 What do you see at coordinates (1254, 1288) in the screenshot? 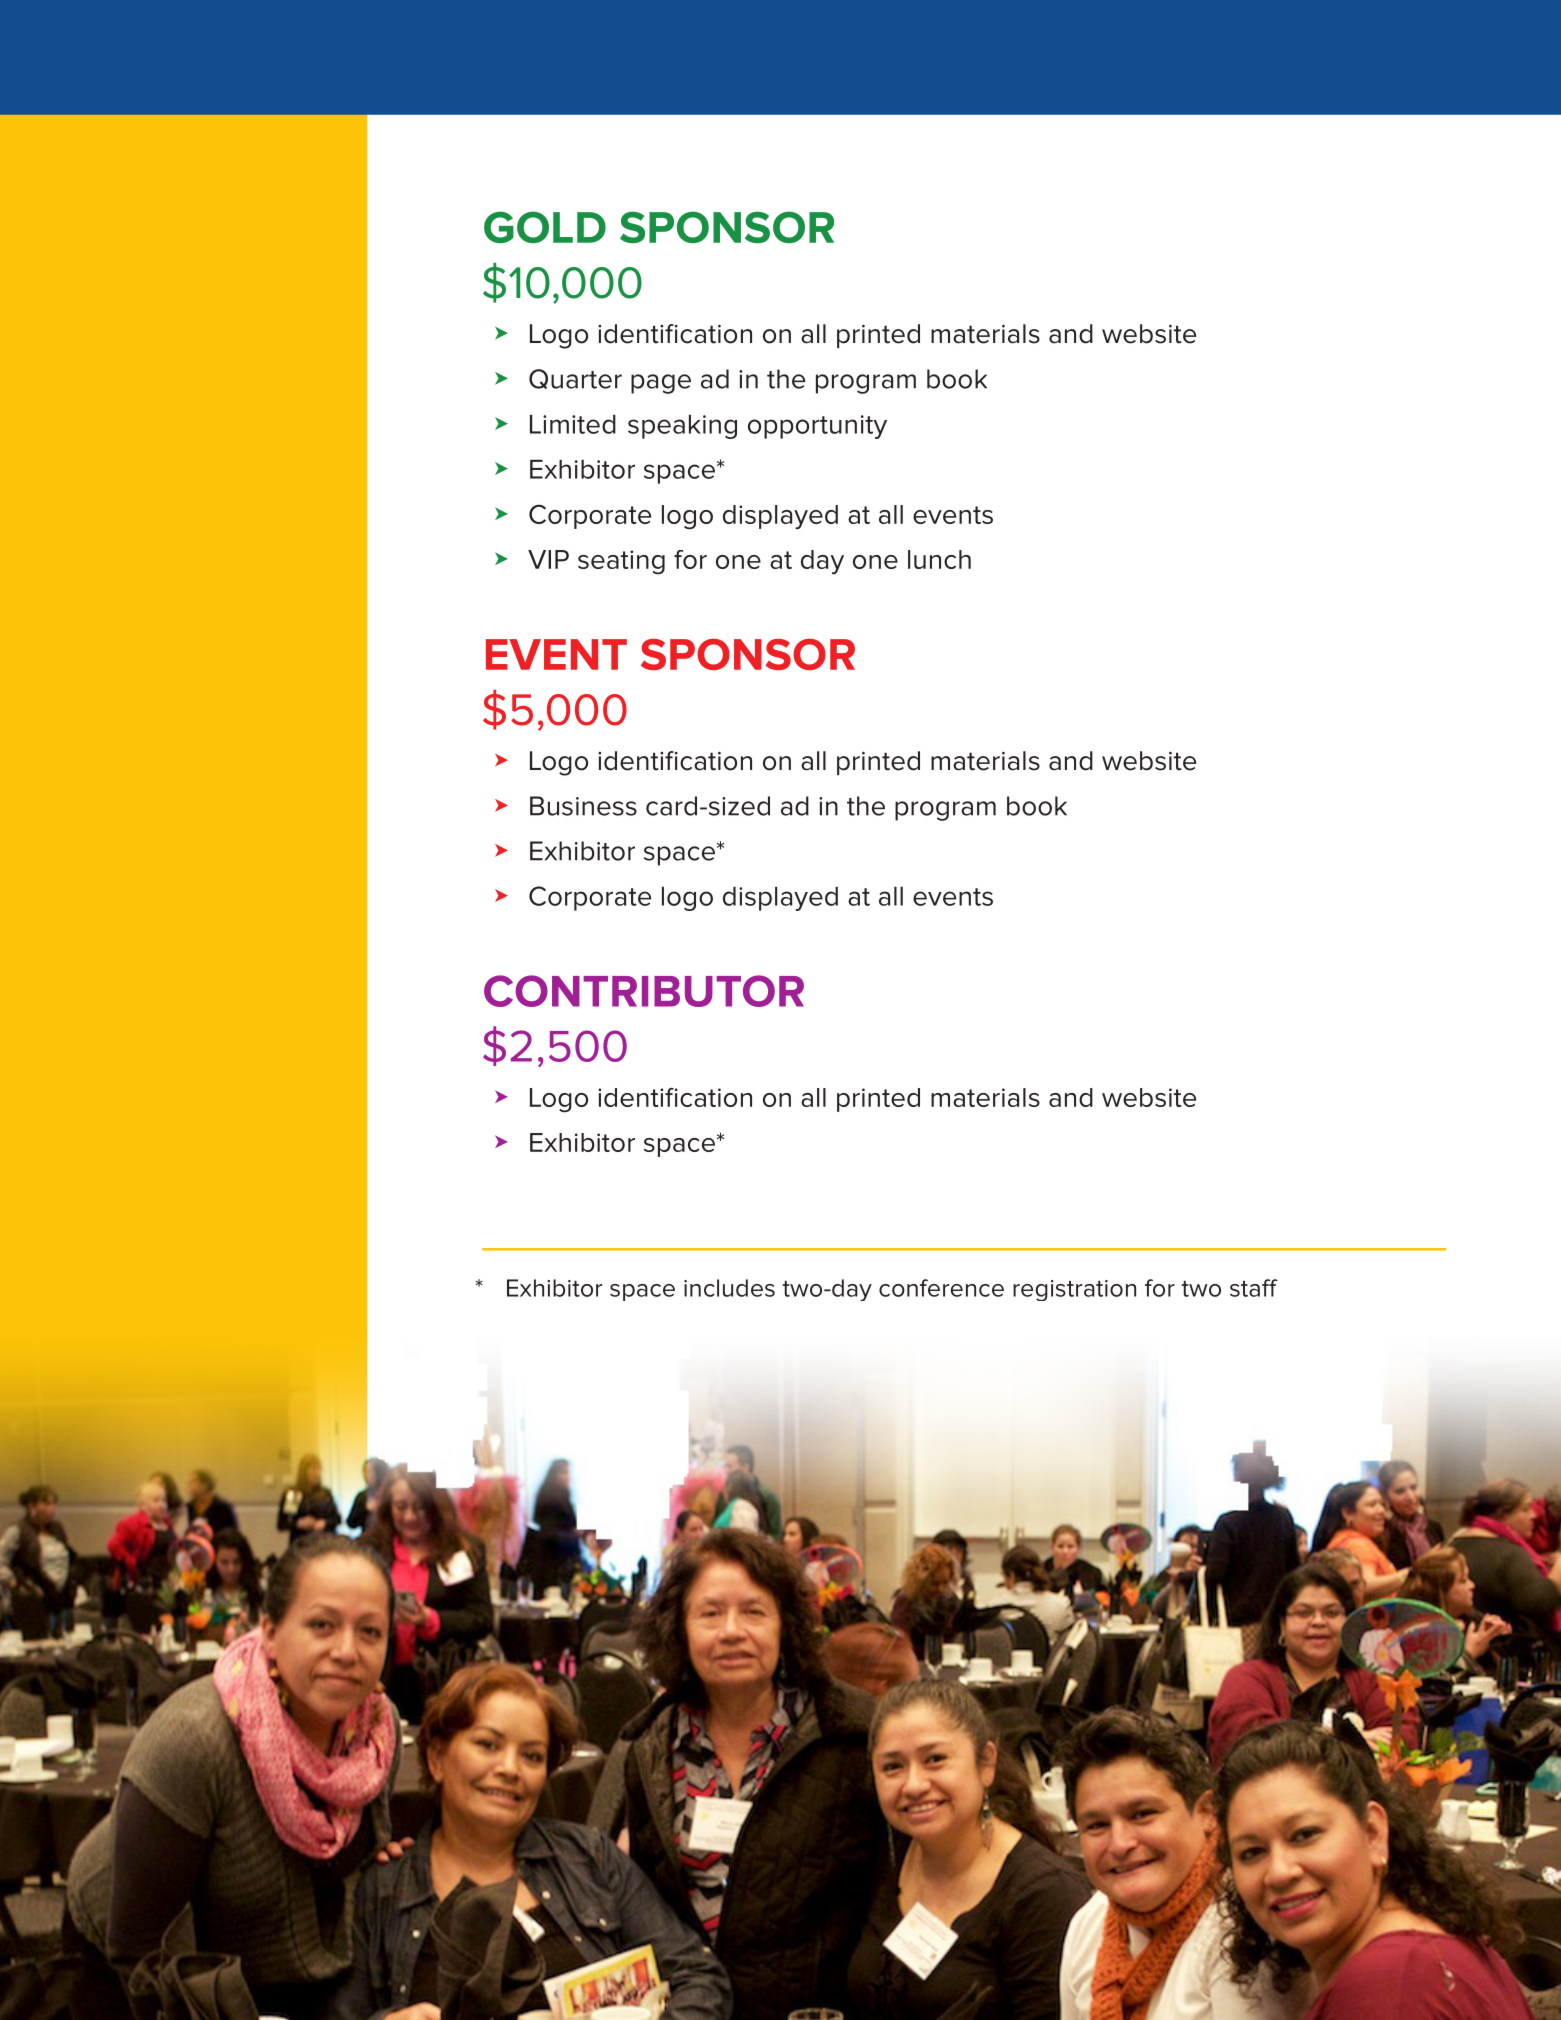
I see `staff` at bounding box center [1254, 1288].
